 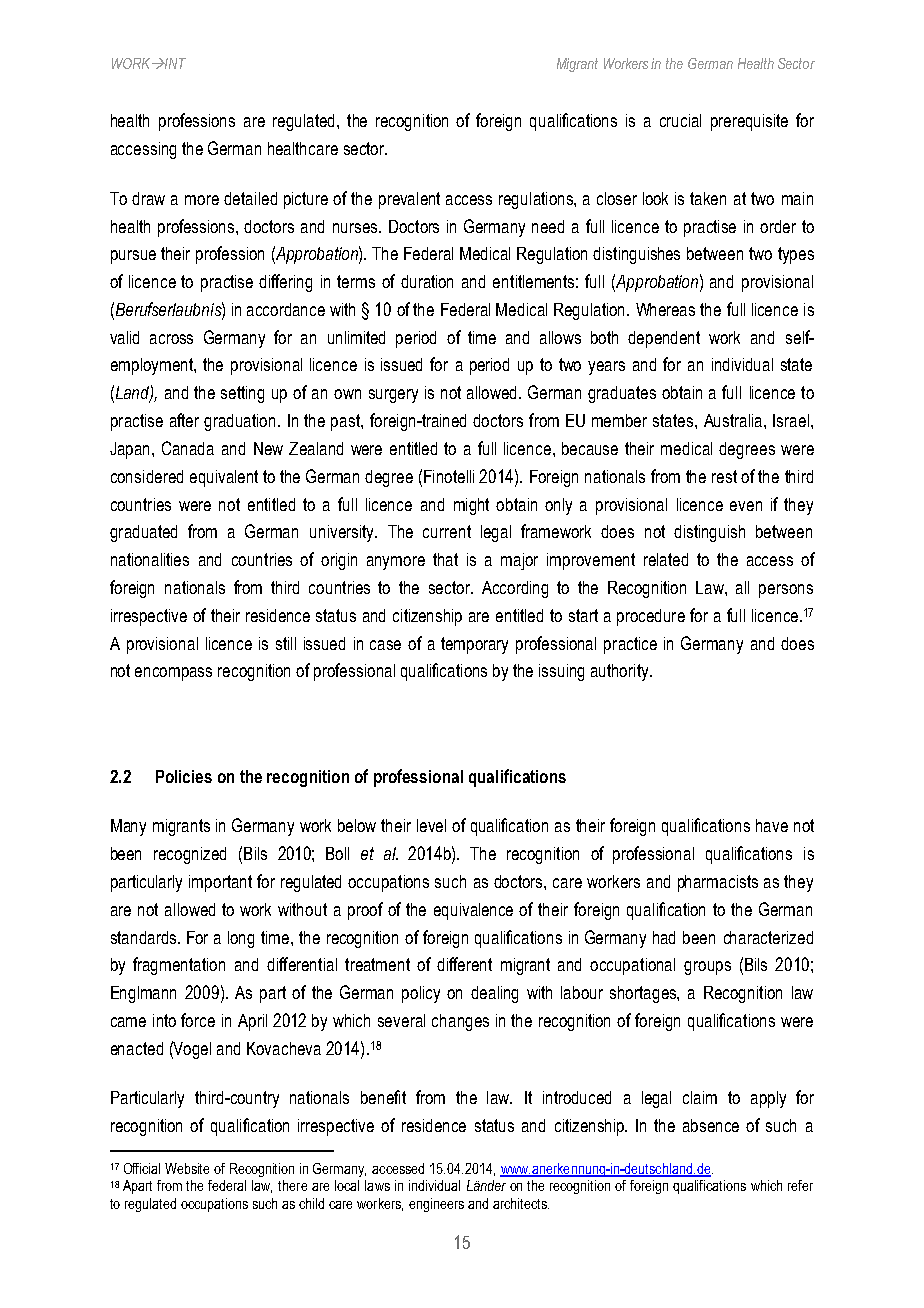 I want to click on prerequisite, so click(x=749, y=122).
